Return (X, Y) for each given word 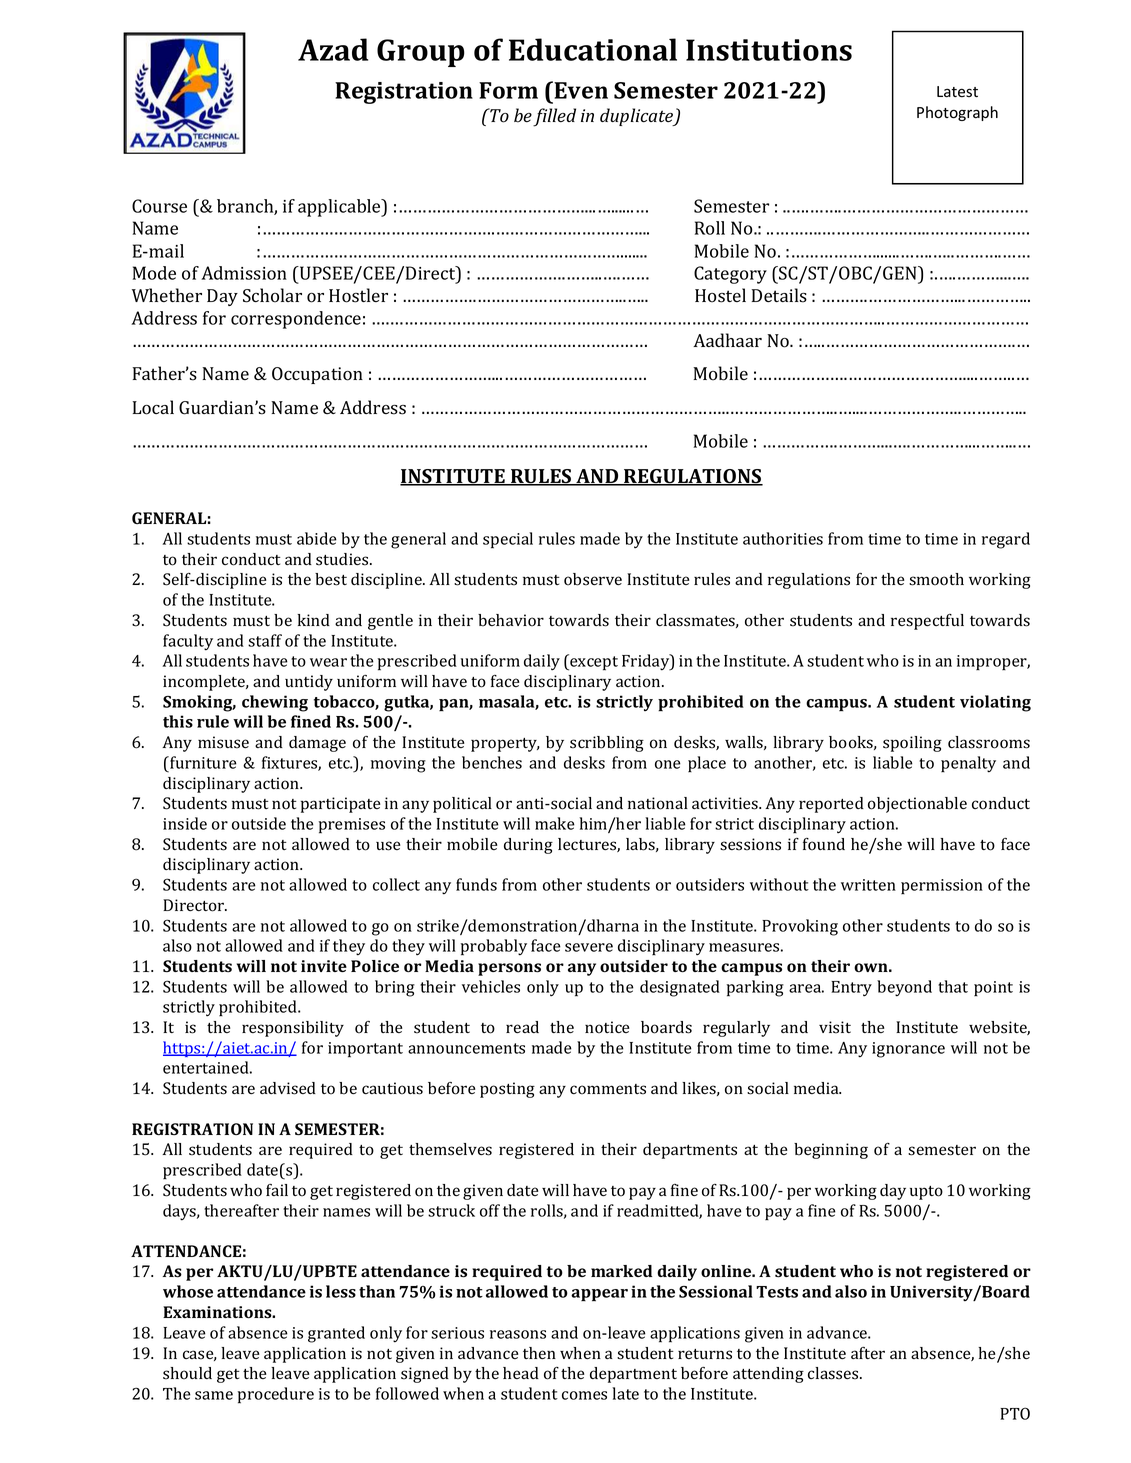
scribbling (607, 744)
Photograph (957, 113)
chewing (275, 703)
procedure (276, 1395)
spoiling (912, 744)
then (539, 1353)
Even (581, 90)
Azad (333, 49)
